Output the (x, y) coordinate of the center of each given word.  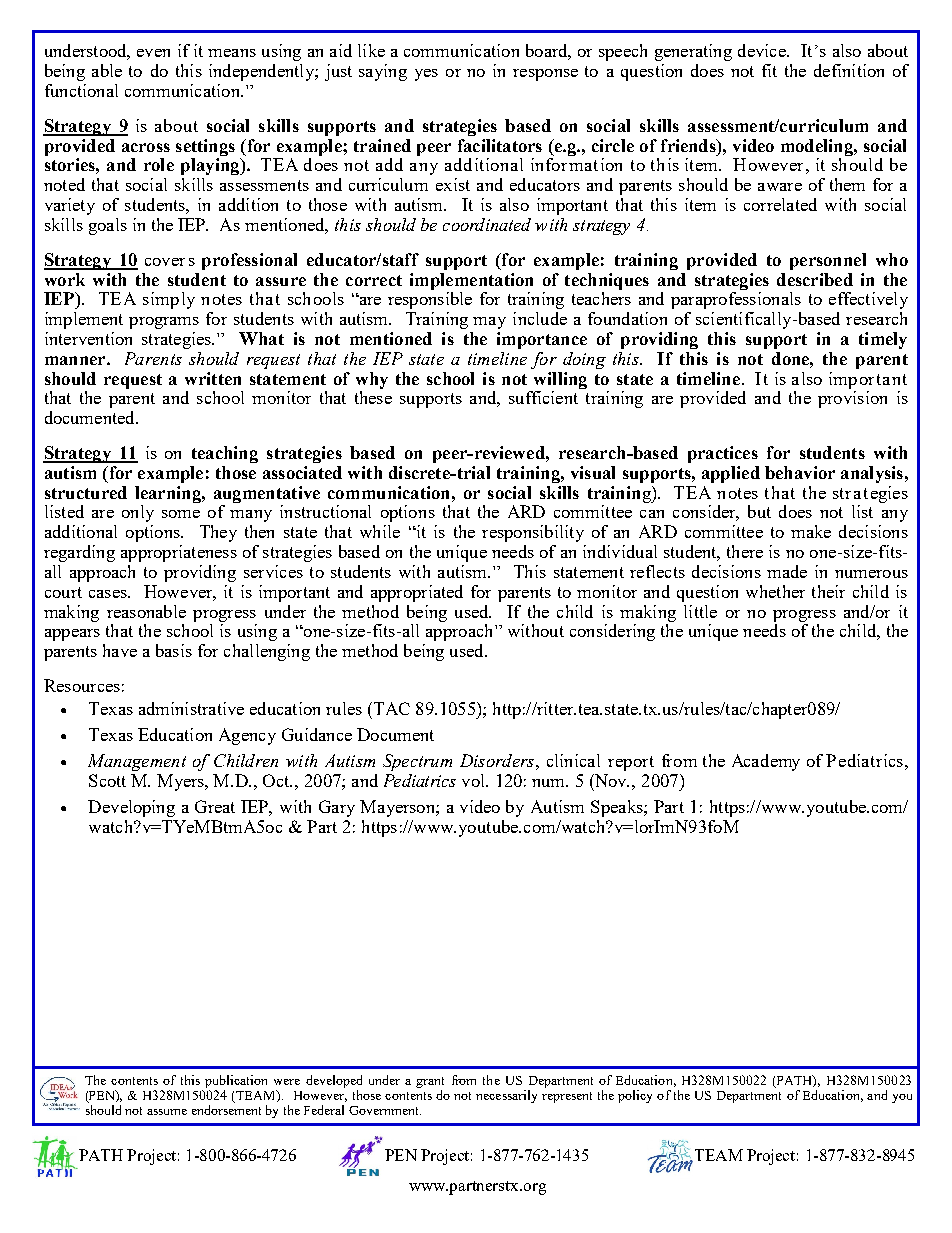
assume (167, 1112)
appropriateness (179, 553)
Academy (766, 762)
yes (426, 75)
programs (164, 323)
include (540, 318)
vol (474, 780)
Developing (131, 808)
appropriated (417, 593)
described (815, 279)
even (153, 53)
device (763, 50)
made (787, 571)
